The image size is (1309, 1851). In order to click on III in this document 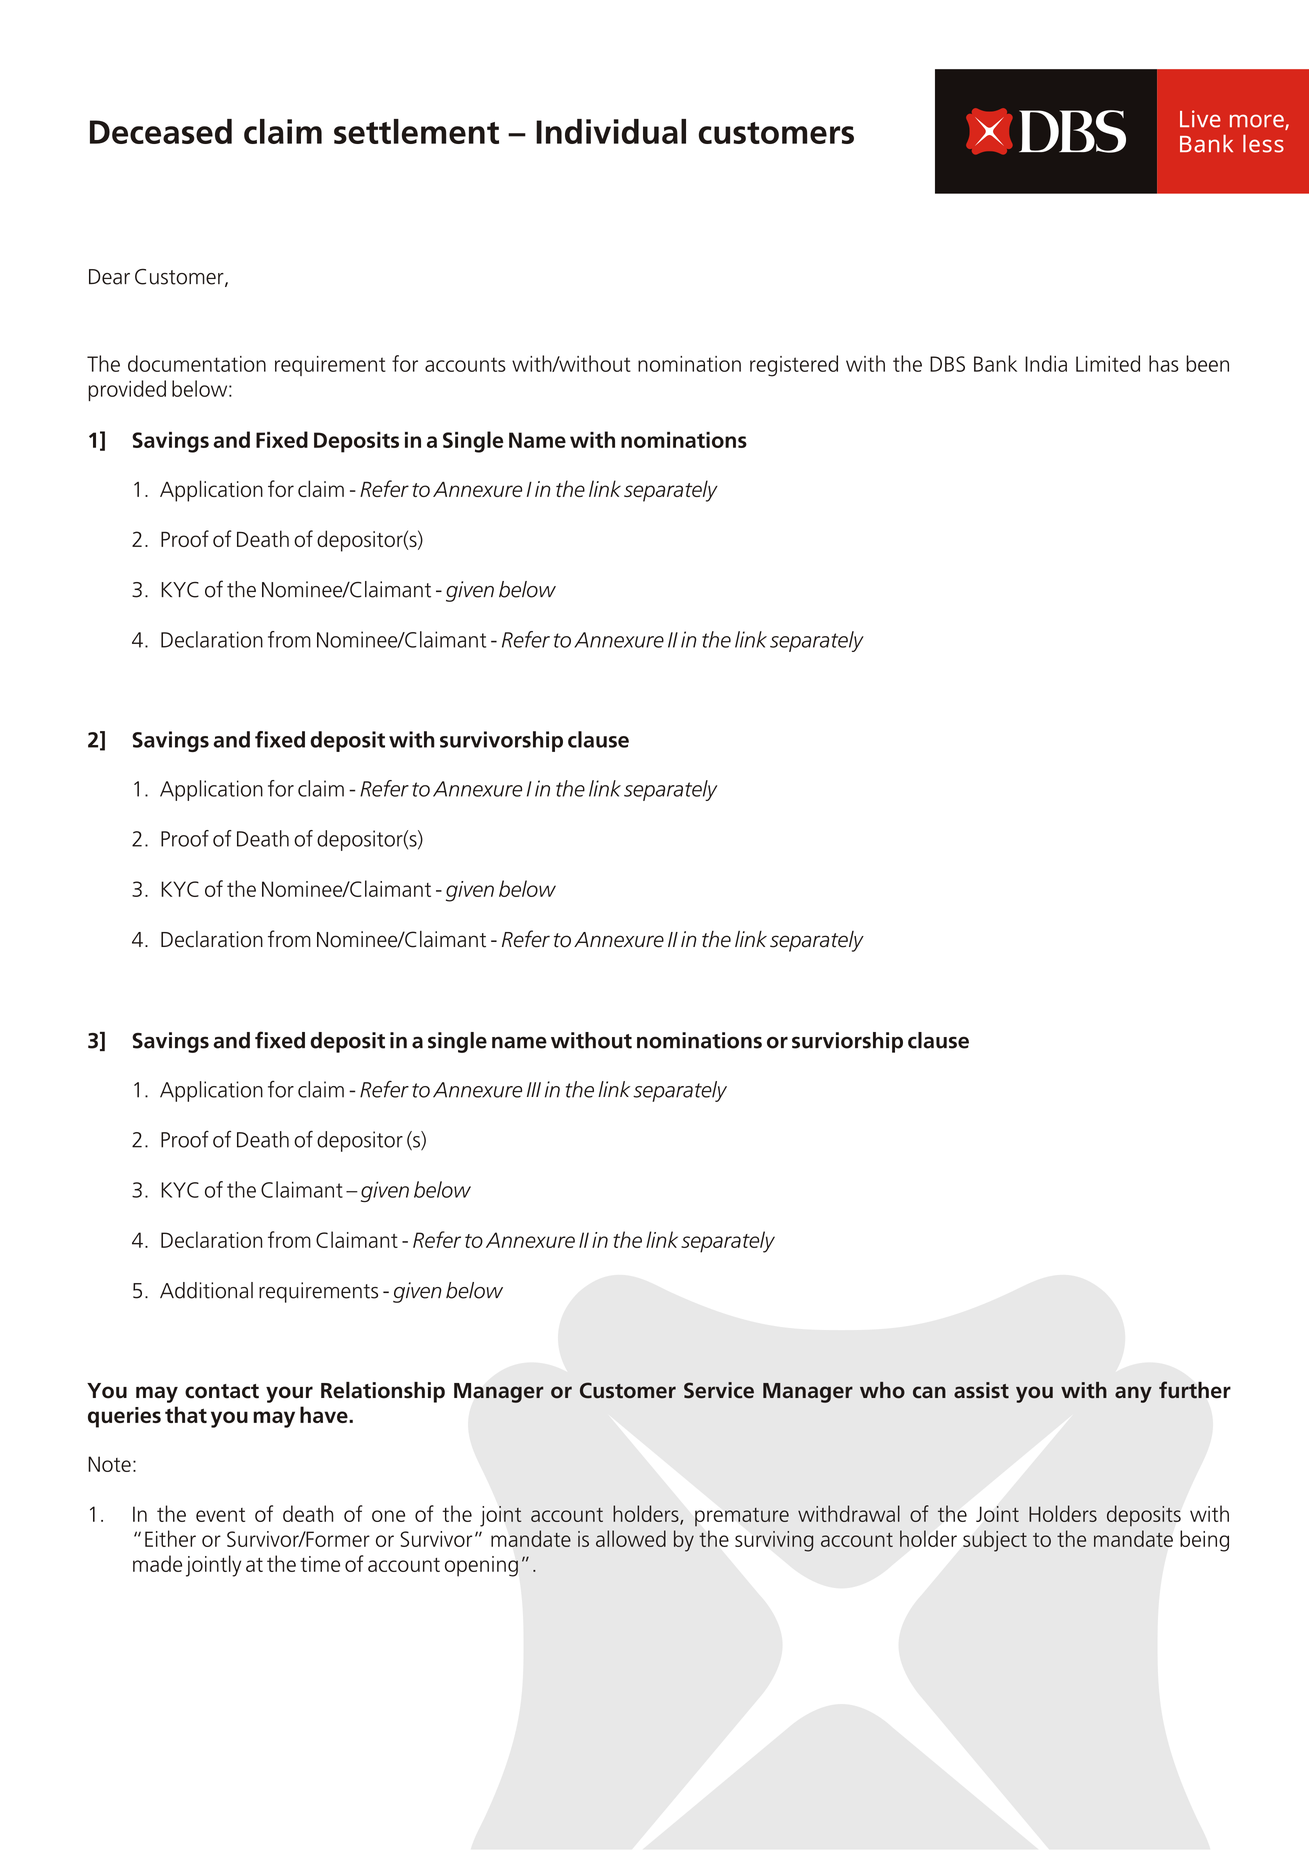, I will do `click(534, 1089)`.
